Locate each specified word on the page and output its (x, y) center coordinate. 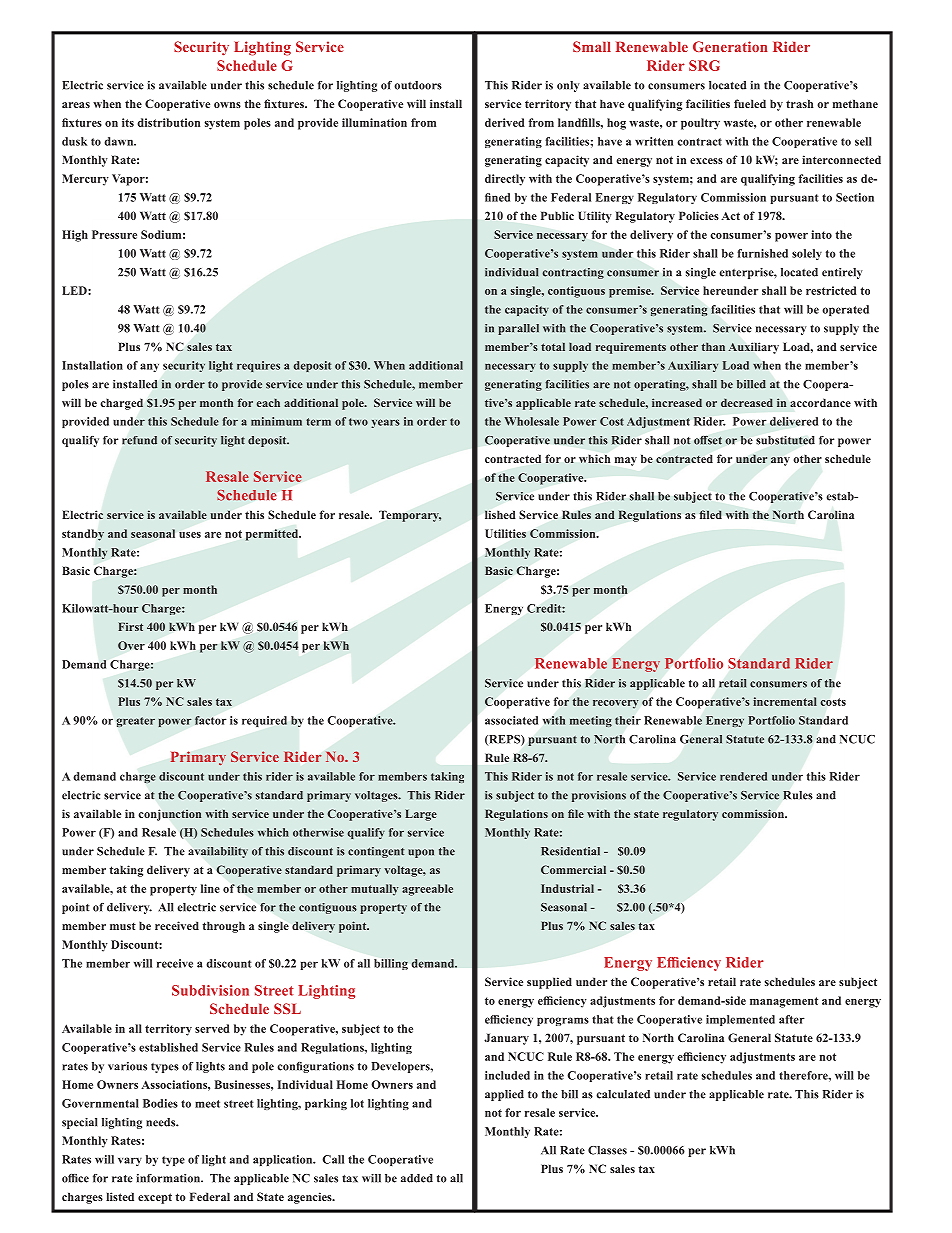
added (417, 1178)
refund (139, 440)
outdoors (418, 85)
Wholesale (532, 421)
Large (421, 815)
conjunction (170, 815)
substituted (785, 440)
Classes (607, 1150)
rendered (743, 776)
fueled (750, 103)
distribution (169, 122)
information (169, 1178)
